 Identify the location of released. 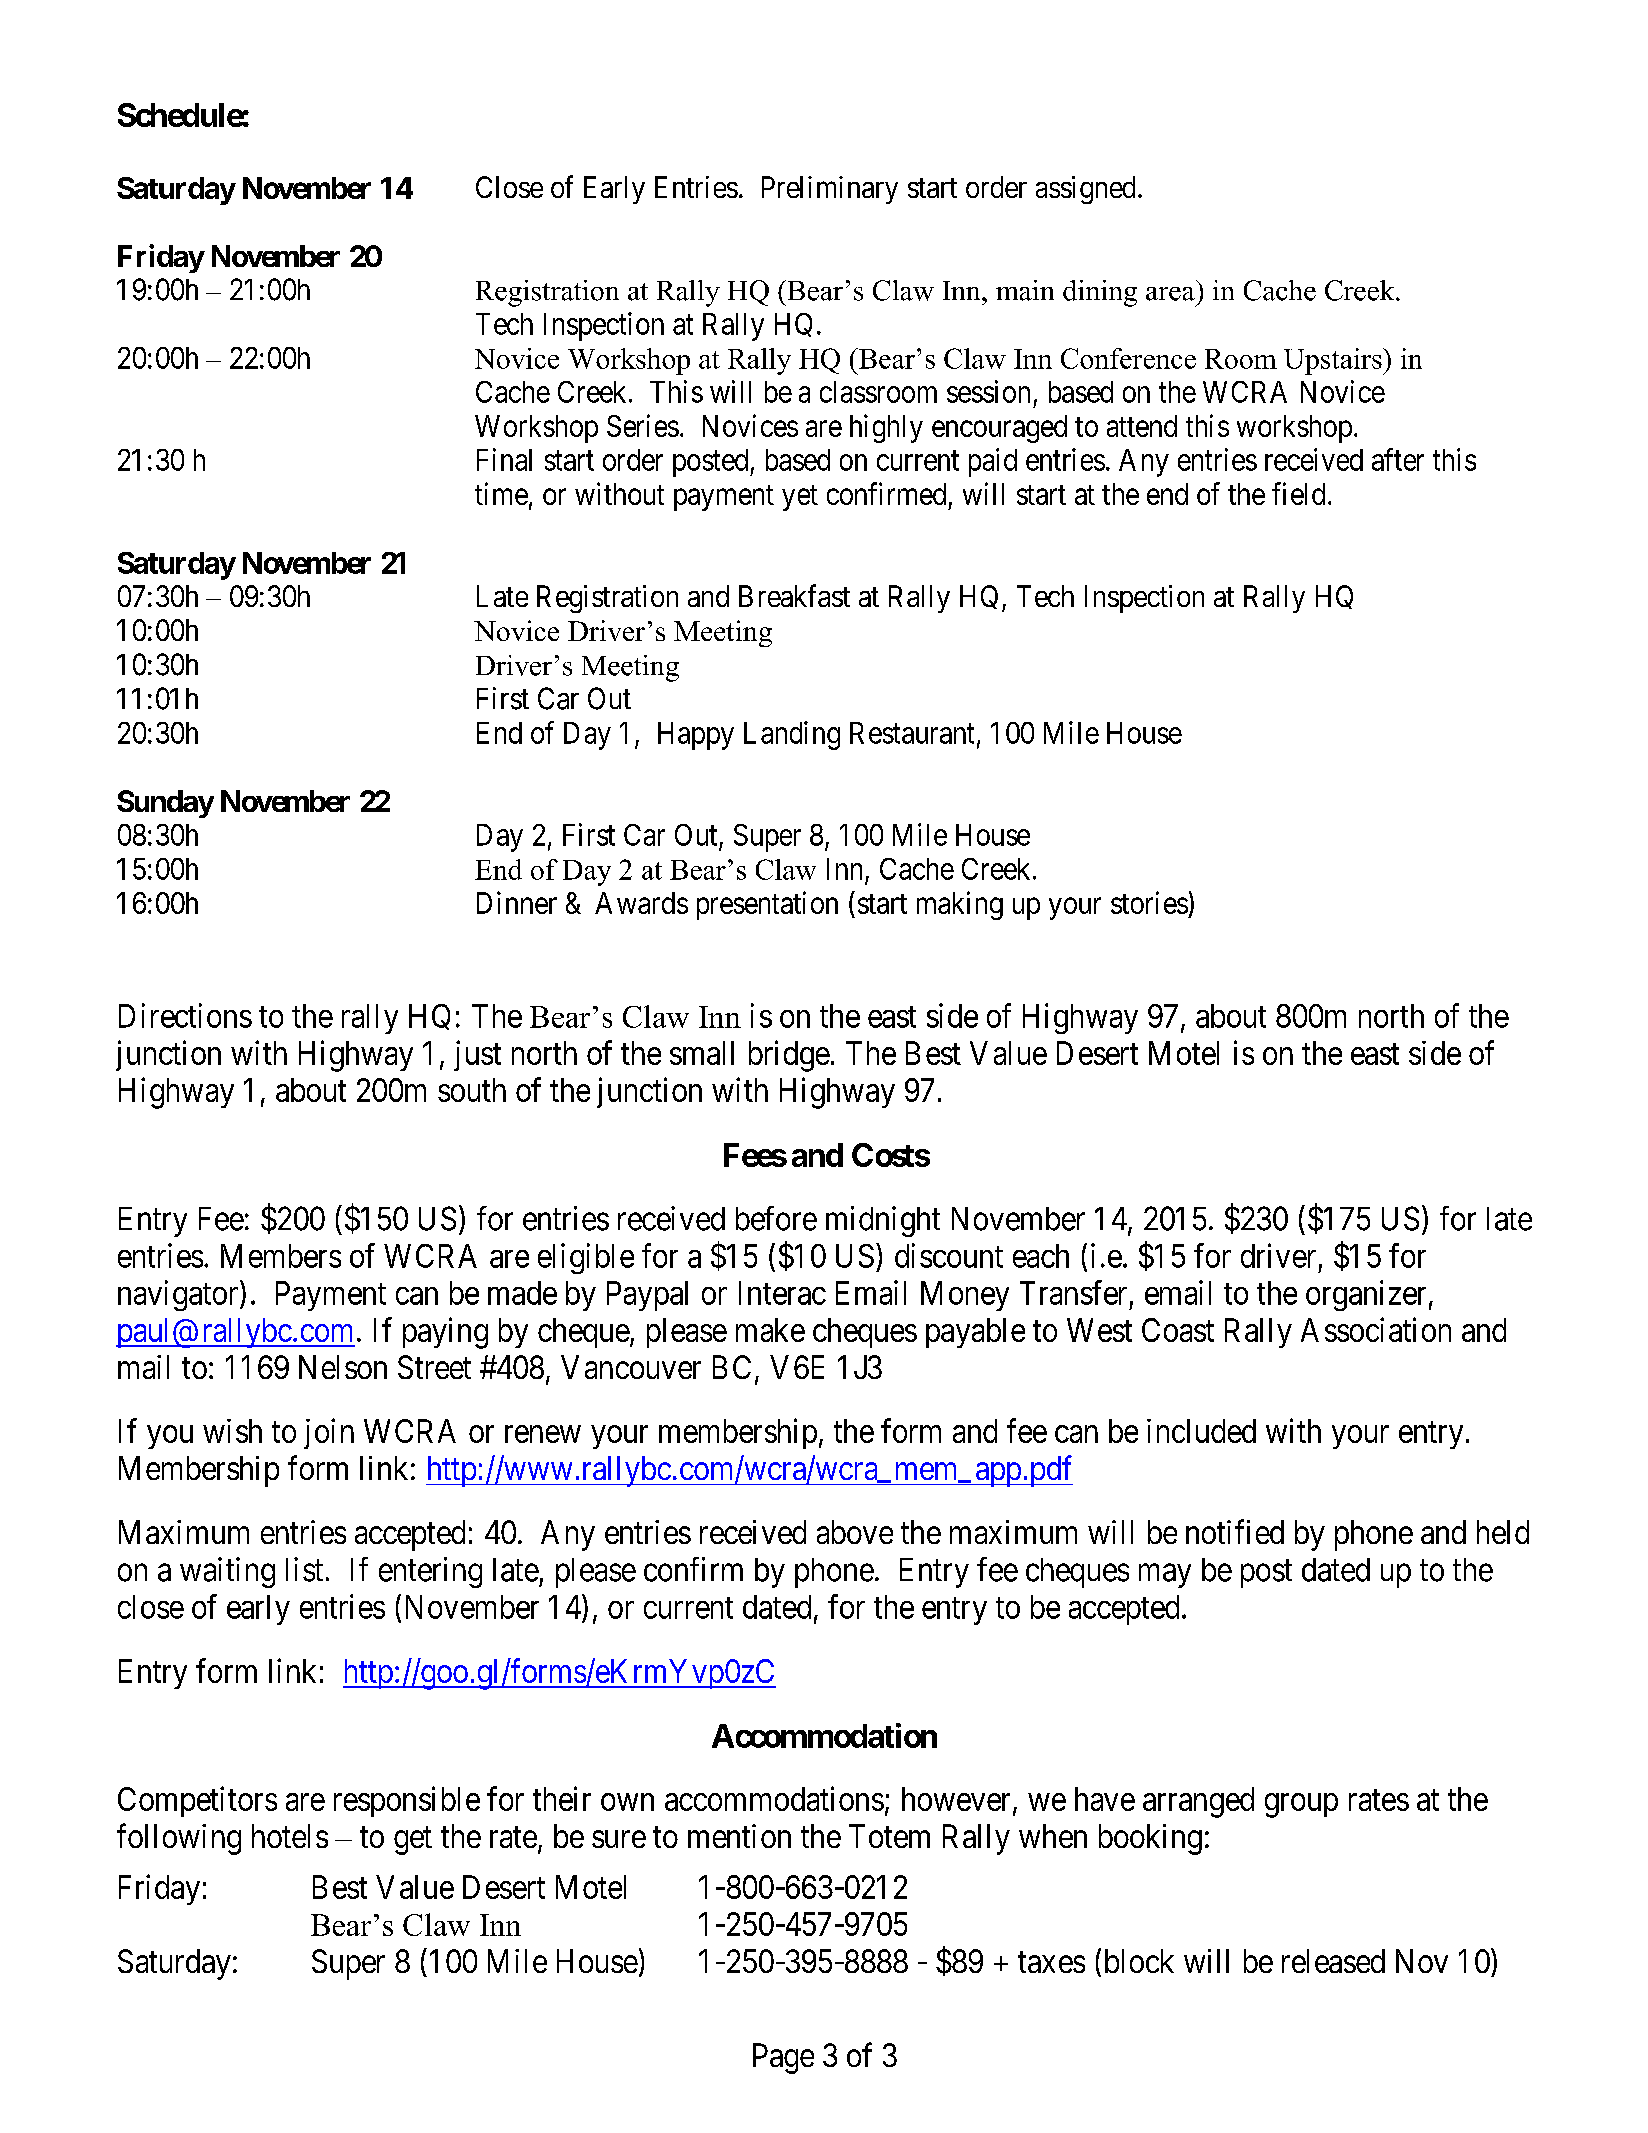
(1333, 1961).
